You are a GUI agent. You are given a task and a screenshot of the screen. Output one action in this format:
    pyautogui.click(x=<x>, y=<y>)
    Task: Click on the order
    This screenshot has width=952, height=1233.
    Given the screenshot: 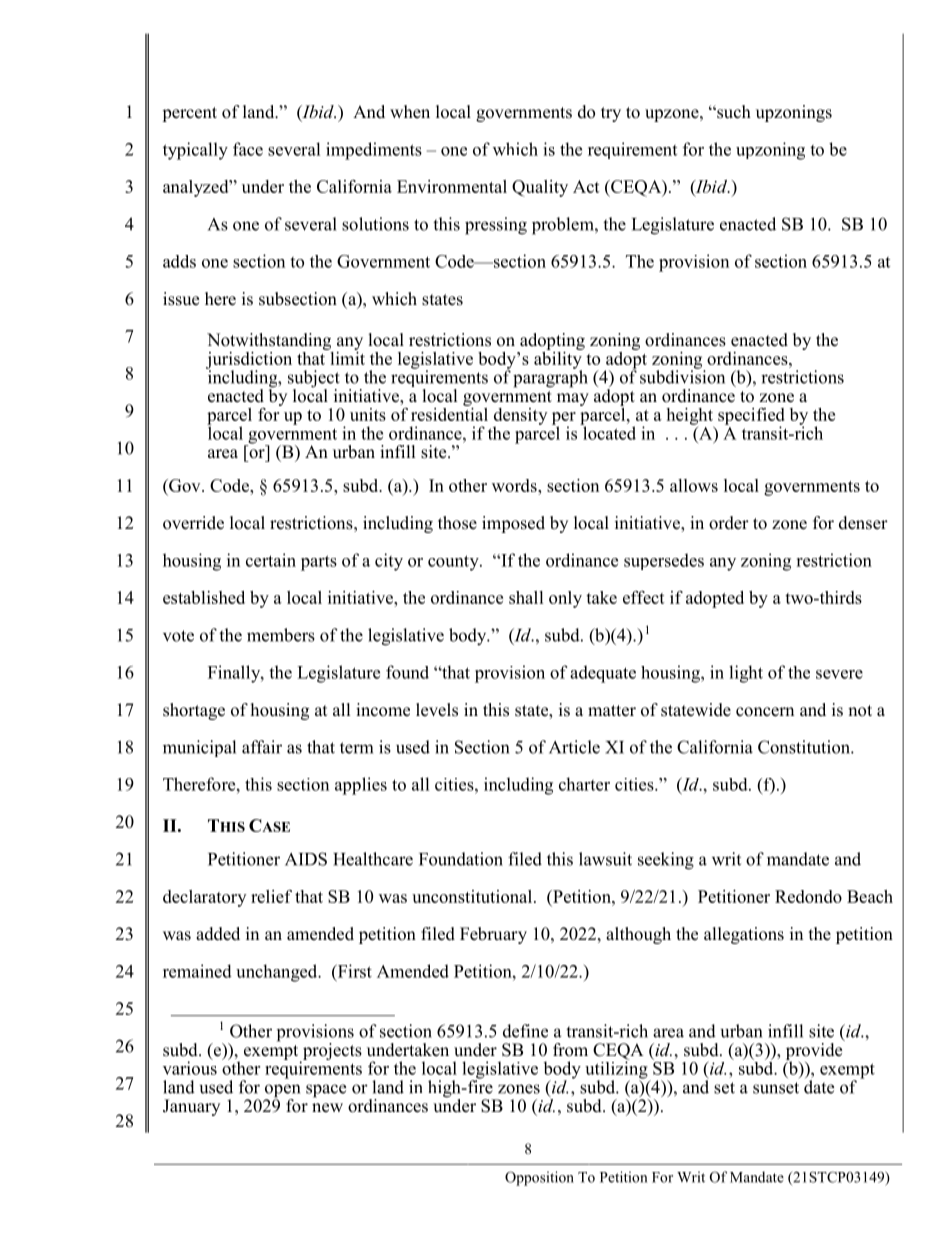 What is the action you would take?
    pyautogui.click(x=729, y=523)
